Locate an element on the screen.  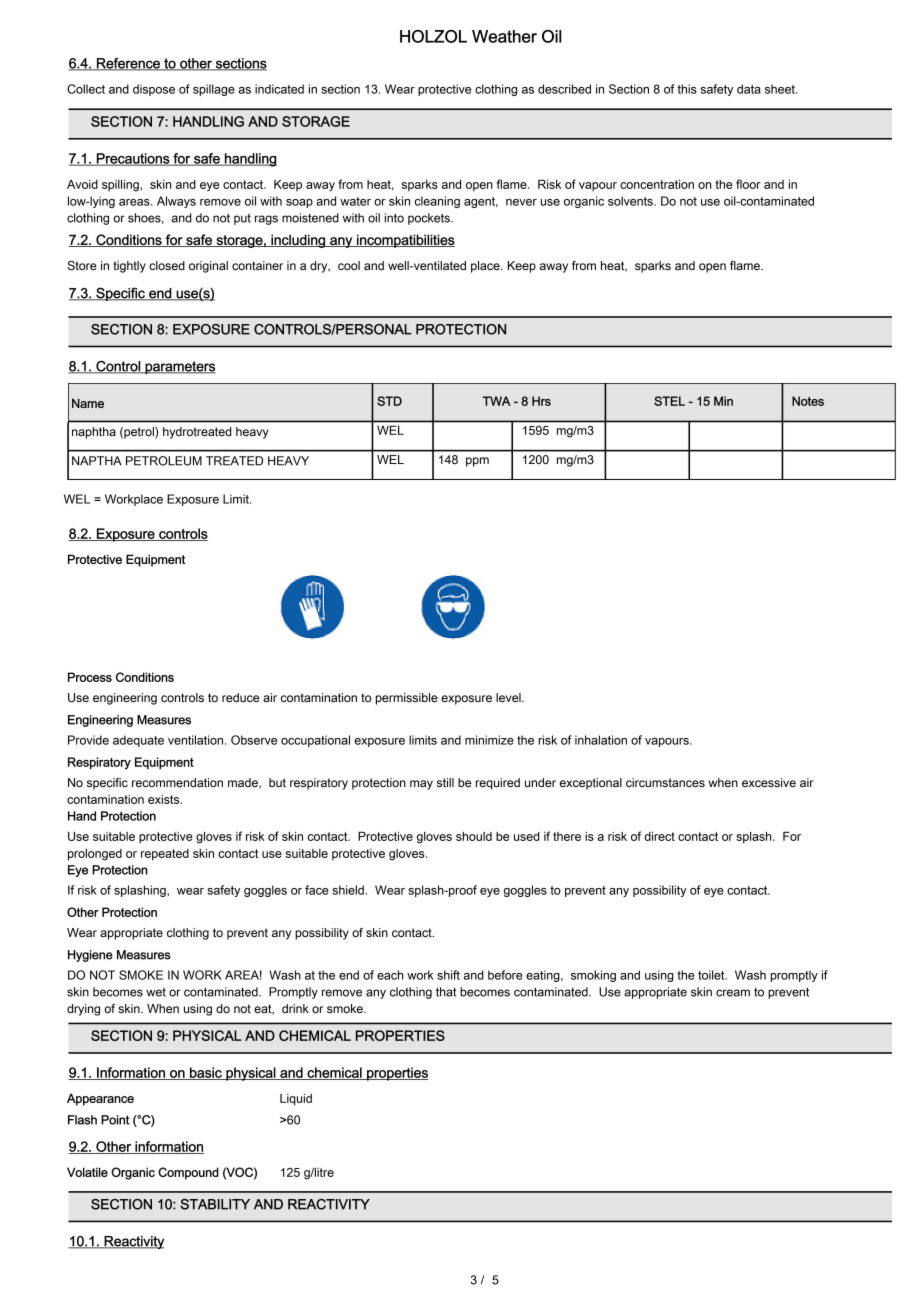
inhalation is located at coordinates (601, 740).
